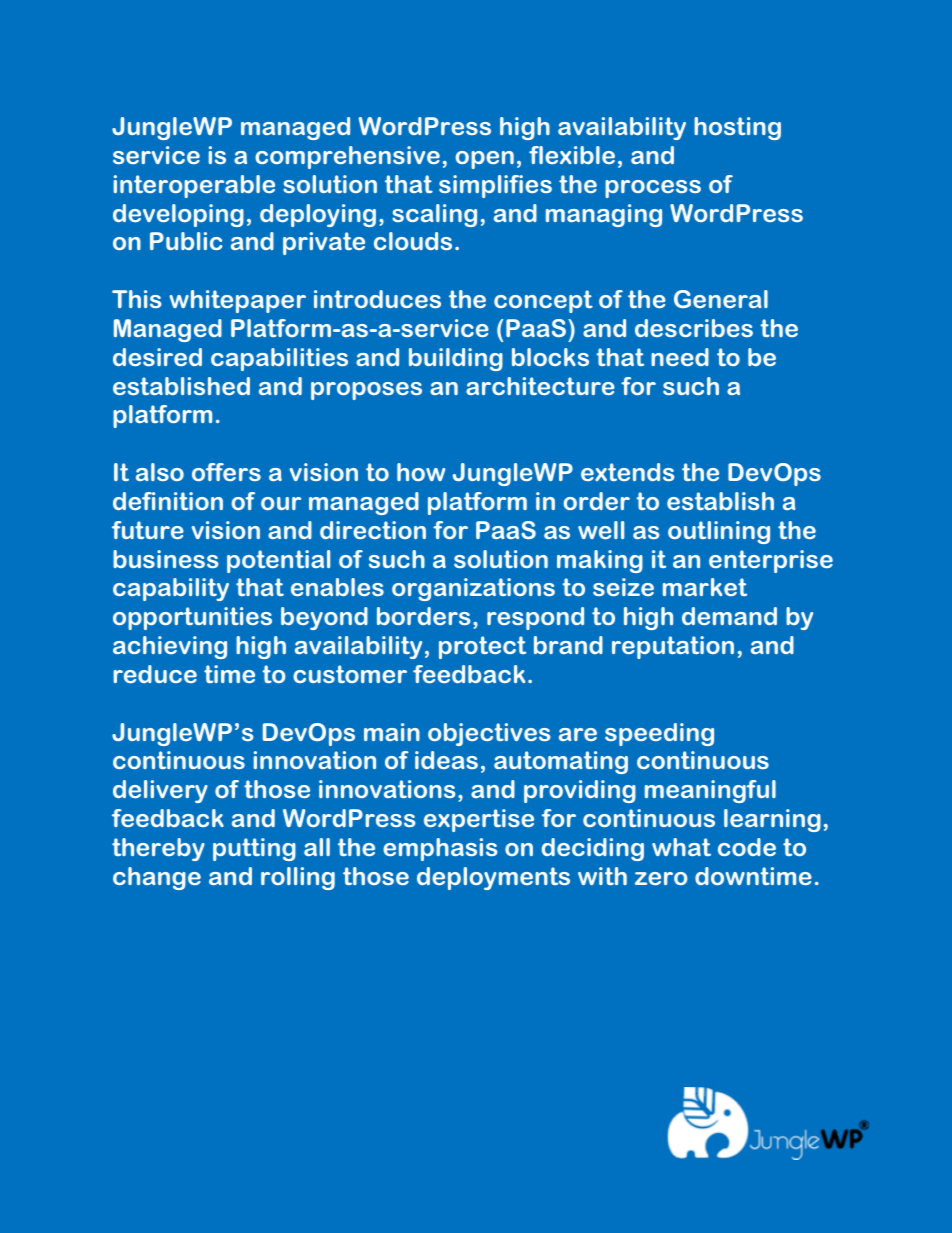 The width and height of the image is (952, 1233). I want to click on interoperable, so click(194, 186).
